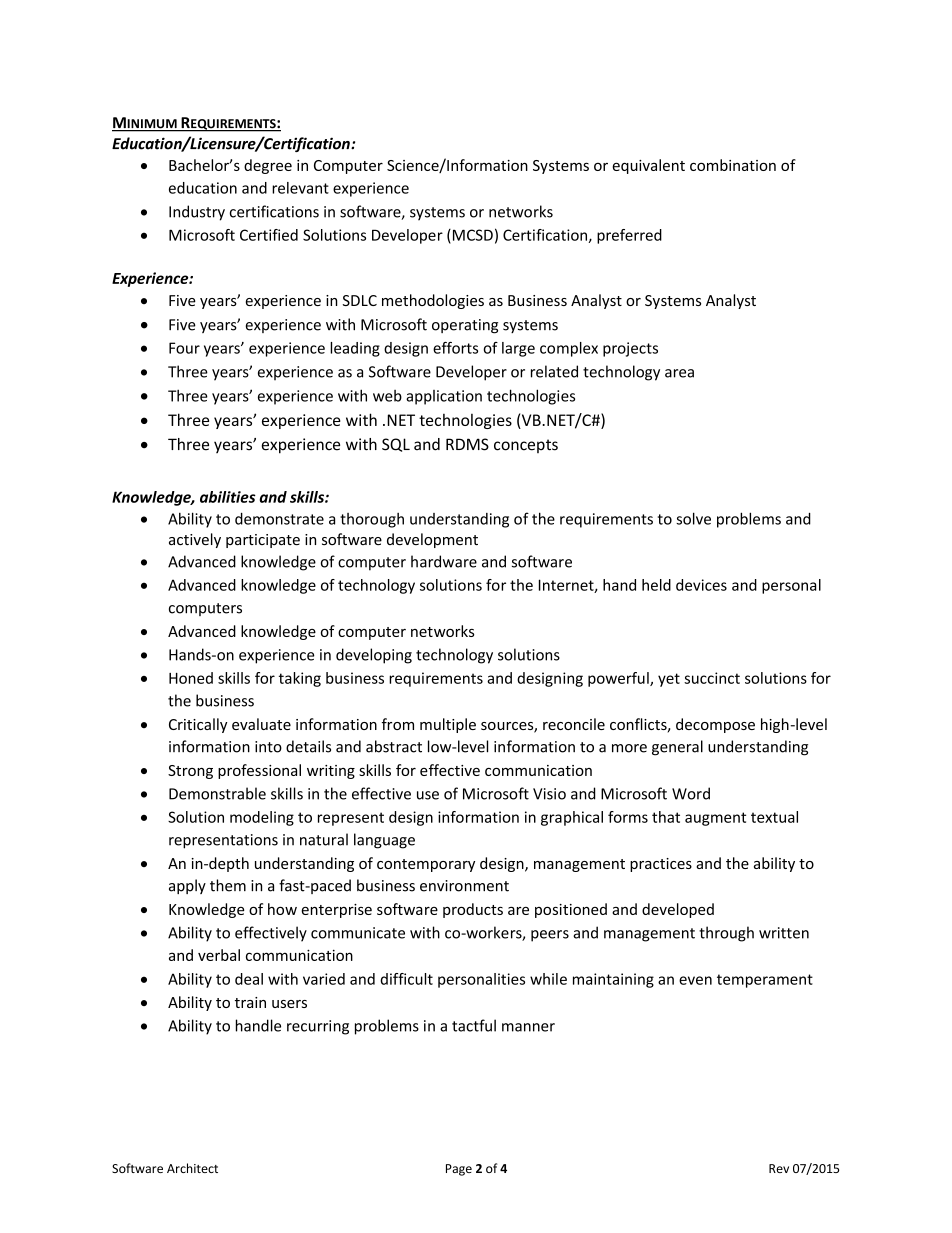  What do you see at coordinates (432, 540) in the page?
I see `development` at bounding box center [432, 540].
